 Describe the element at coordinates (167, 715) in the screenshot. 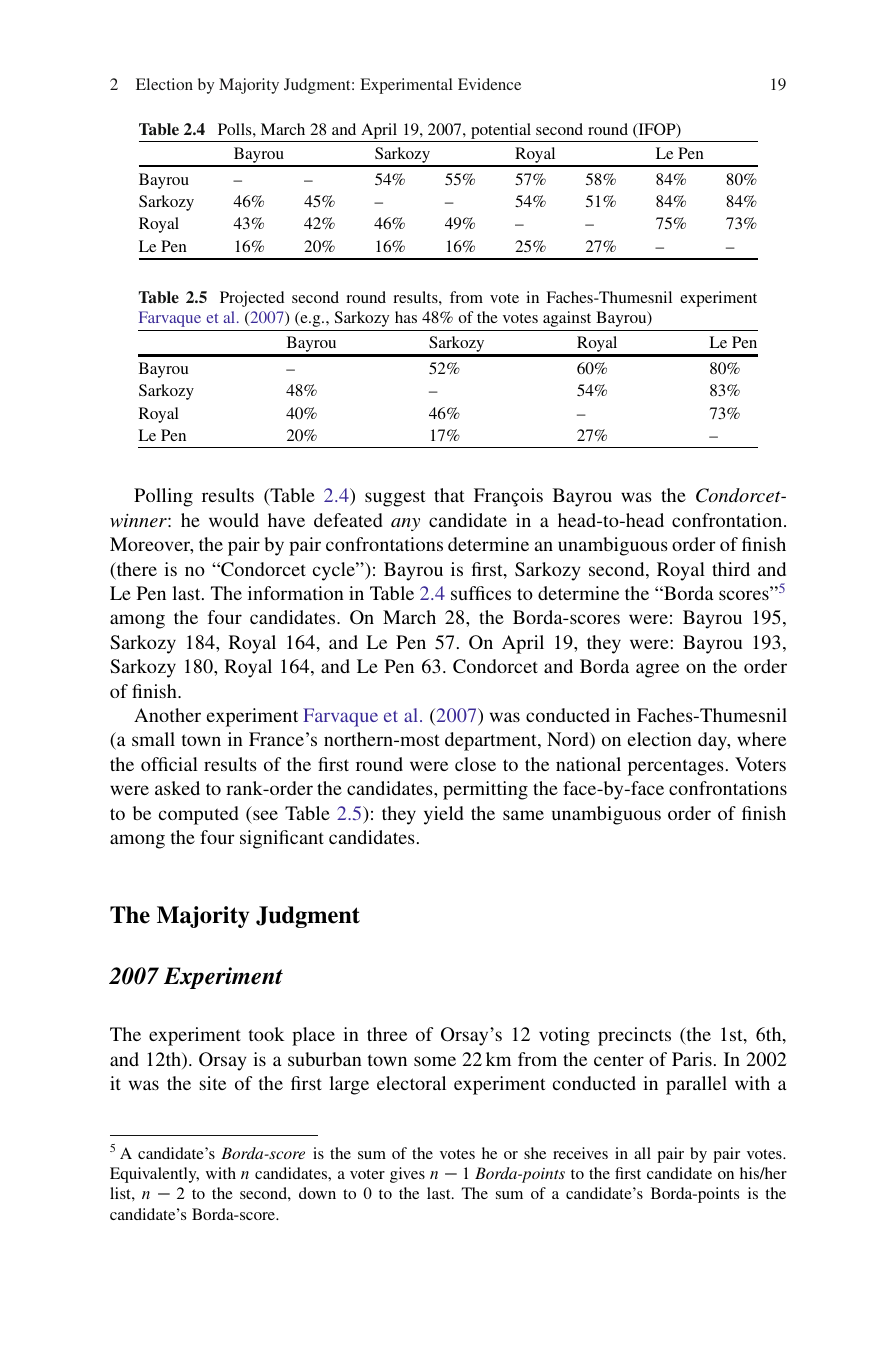

I see `Another` at that location.
